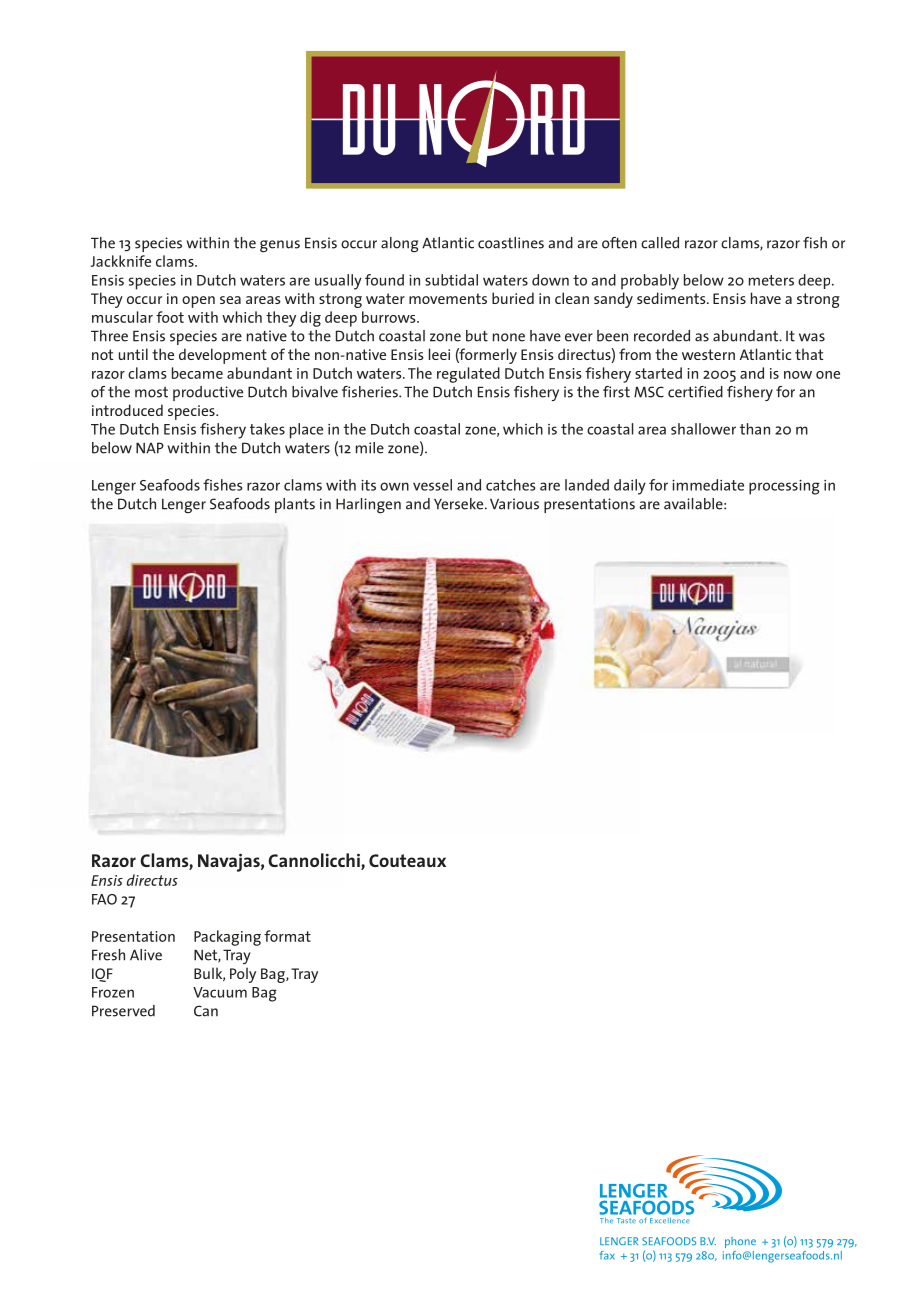 This page has width=924, height=1308. I want to click on phone, so click(740, 1242).
